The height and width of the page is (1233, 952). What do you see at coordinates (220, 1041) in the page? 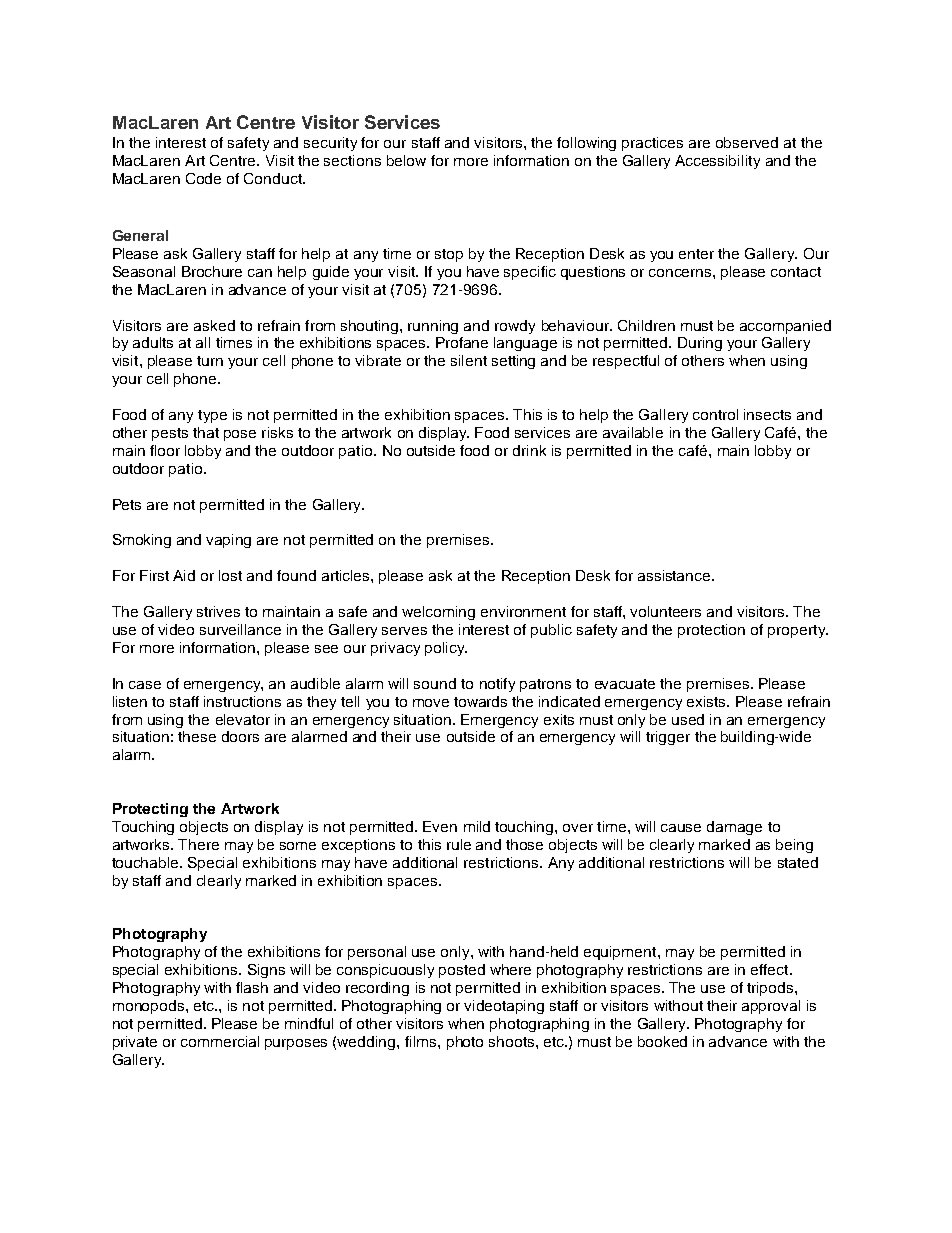
I see `commercial` at bounding box center [220, 1041].
